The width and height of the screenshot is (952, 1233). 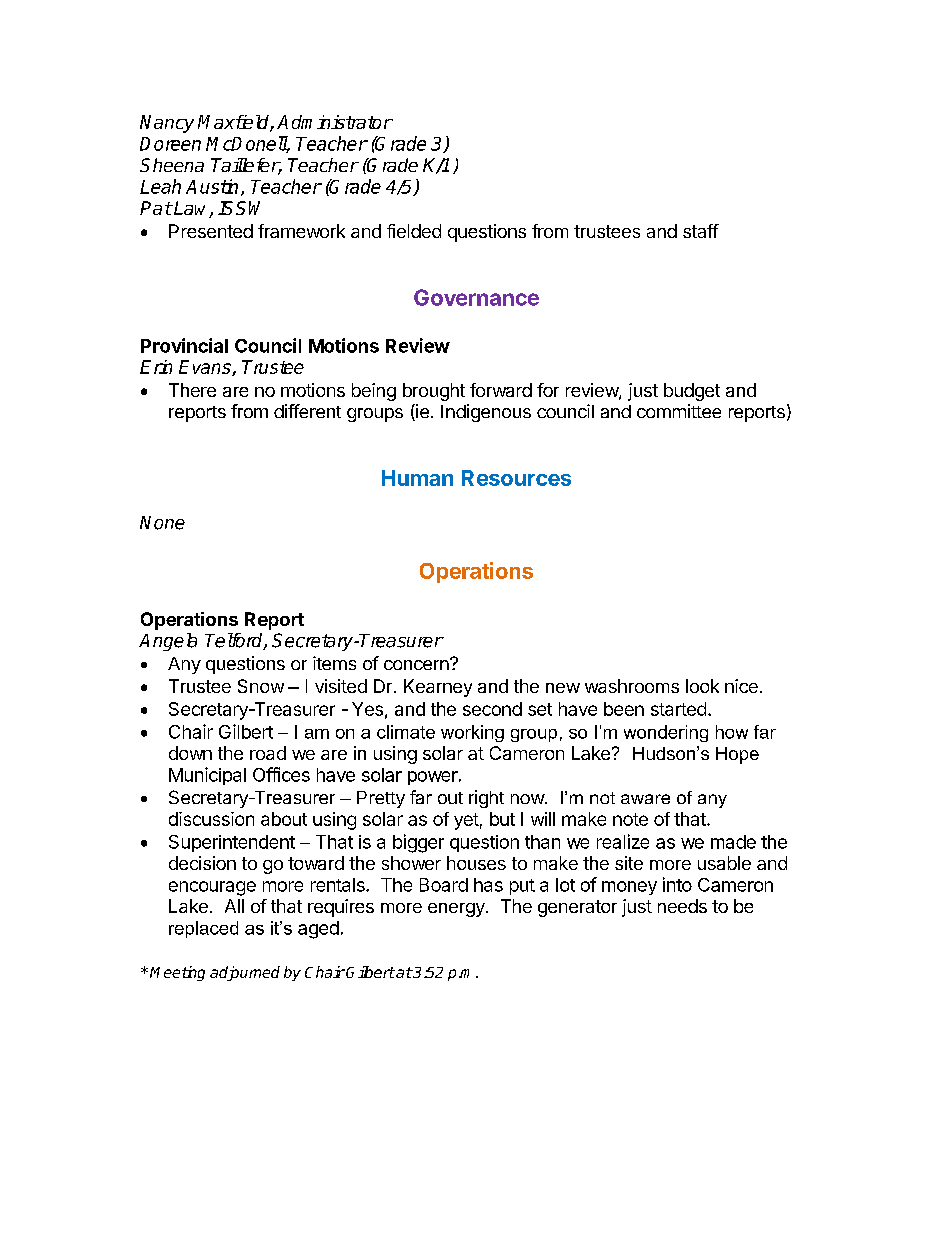 I want to click on Administrator, so click(x=335, y=122).
